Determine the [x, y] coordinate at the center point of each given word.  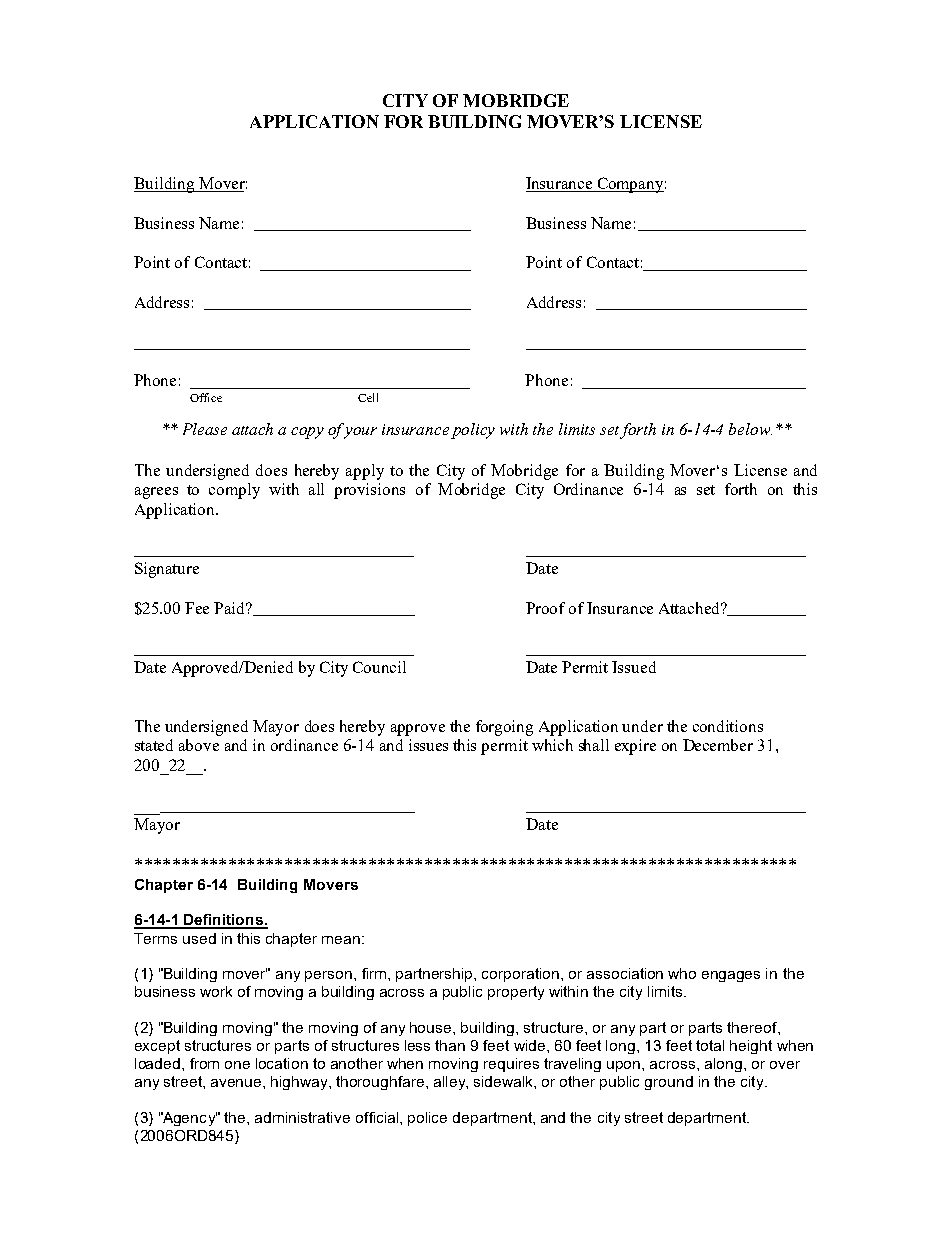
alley [451, 1083]
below [750, 429]
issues [428, 745]
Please [205, 429]
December [718, 745]
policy [473, 431]
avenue [237, 1083]
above [199, 745]
